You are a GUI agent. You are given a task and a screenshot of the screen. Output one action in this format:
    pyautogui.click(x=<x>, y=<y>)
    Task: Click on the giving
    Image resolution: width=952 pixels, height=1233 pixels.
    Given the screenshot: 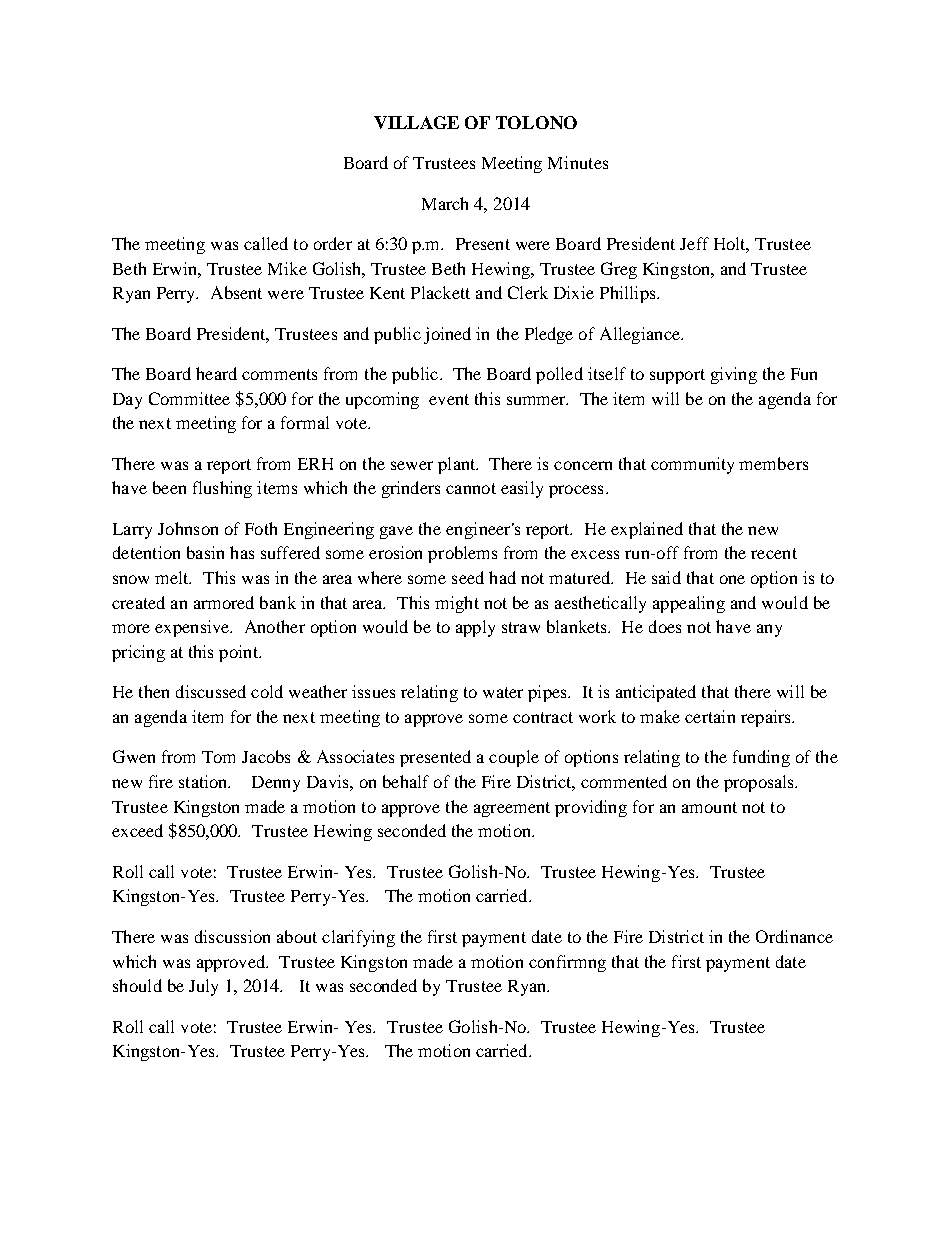 What is the action you would take?
    pyautogui.click(x=734, y=375)
